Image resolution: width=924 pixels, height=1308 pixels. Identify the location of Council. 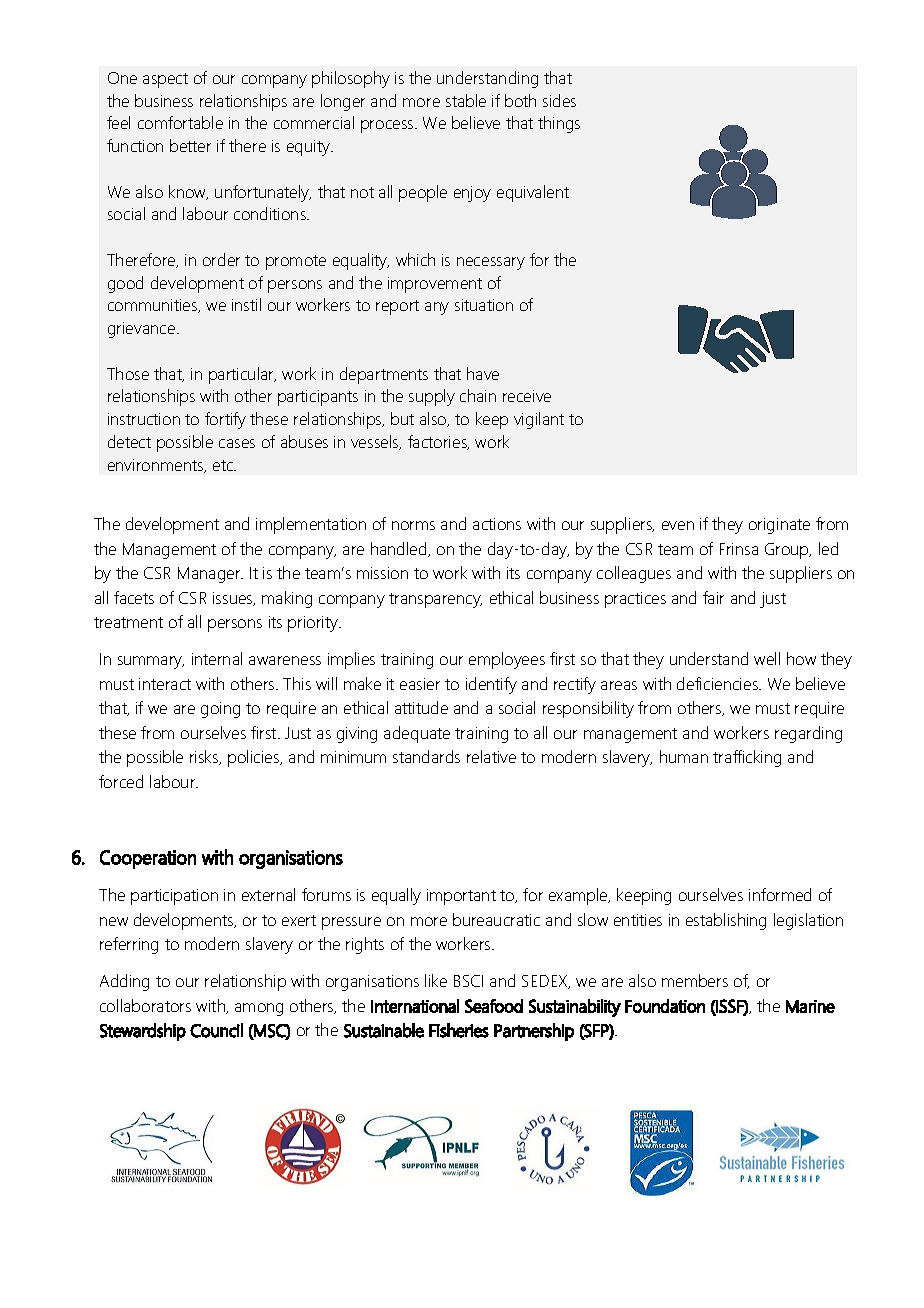
(216, 1030).
